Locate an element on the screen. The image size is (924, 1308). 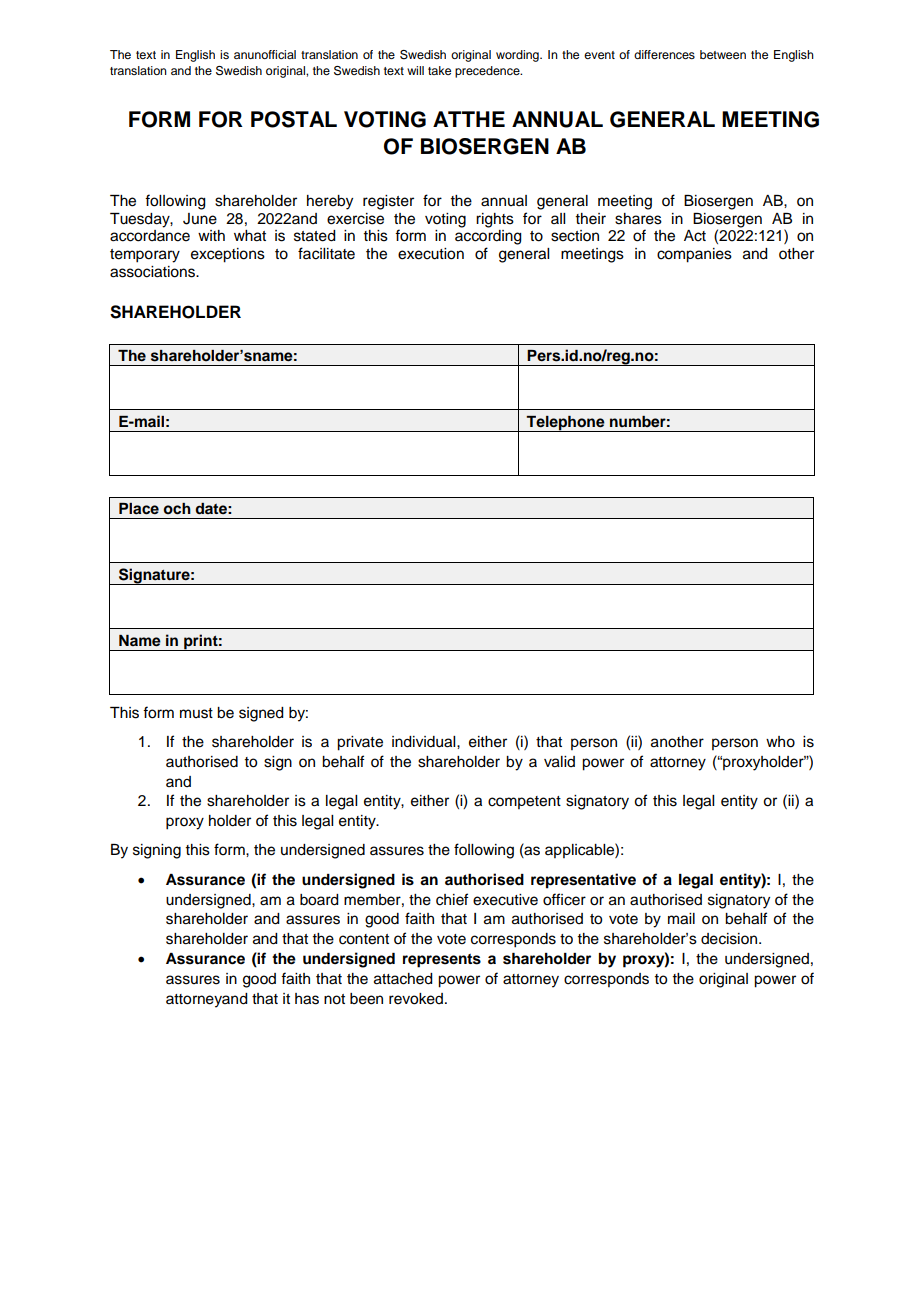
exceptions is located at coordinates (228, 255).
